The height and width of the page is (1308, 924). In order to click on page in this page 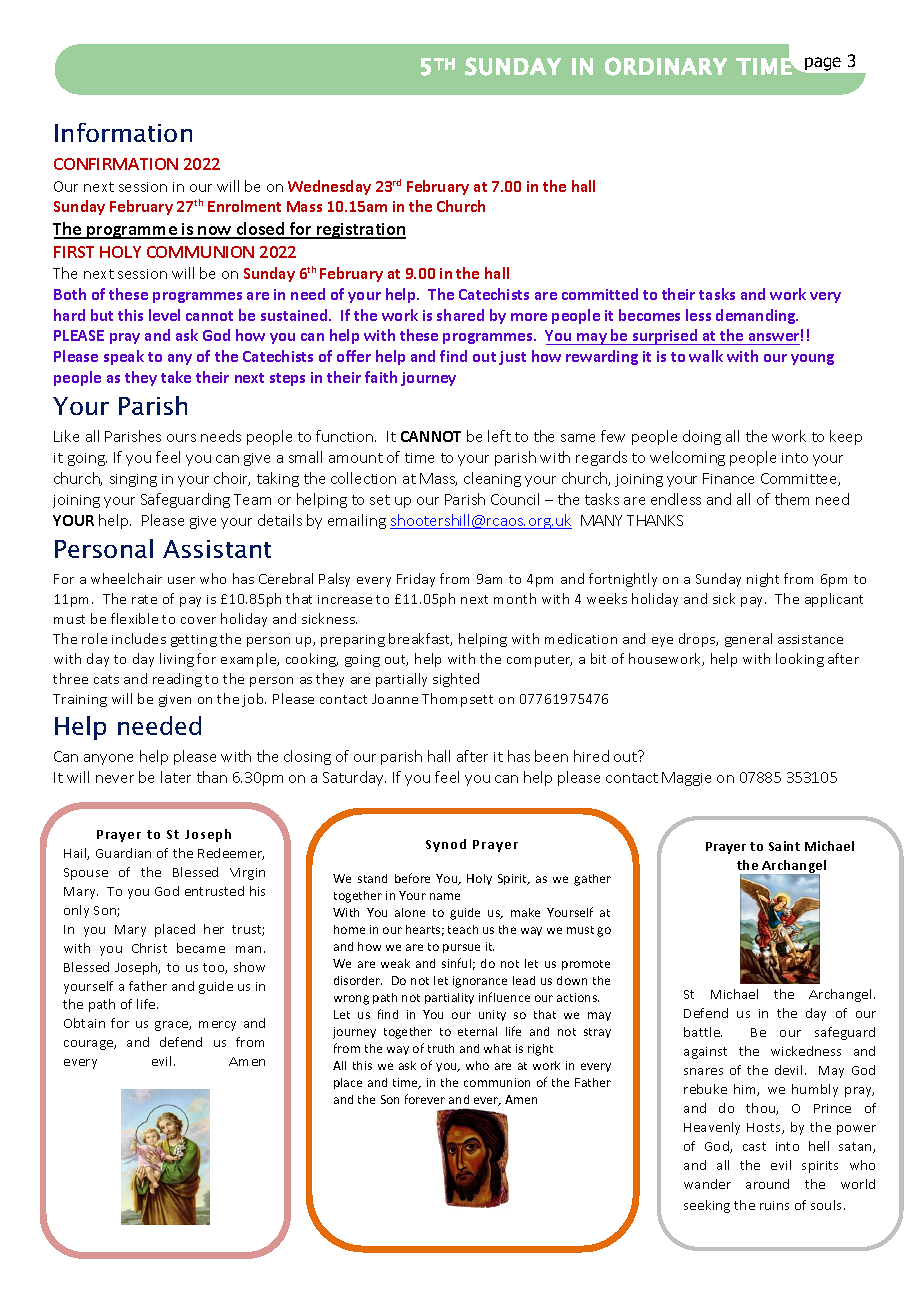, I will do `click(823, 64)`.
